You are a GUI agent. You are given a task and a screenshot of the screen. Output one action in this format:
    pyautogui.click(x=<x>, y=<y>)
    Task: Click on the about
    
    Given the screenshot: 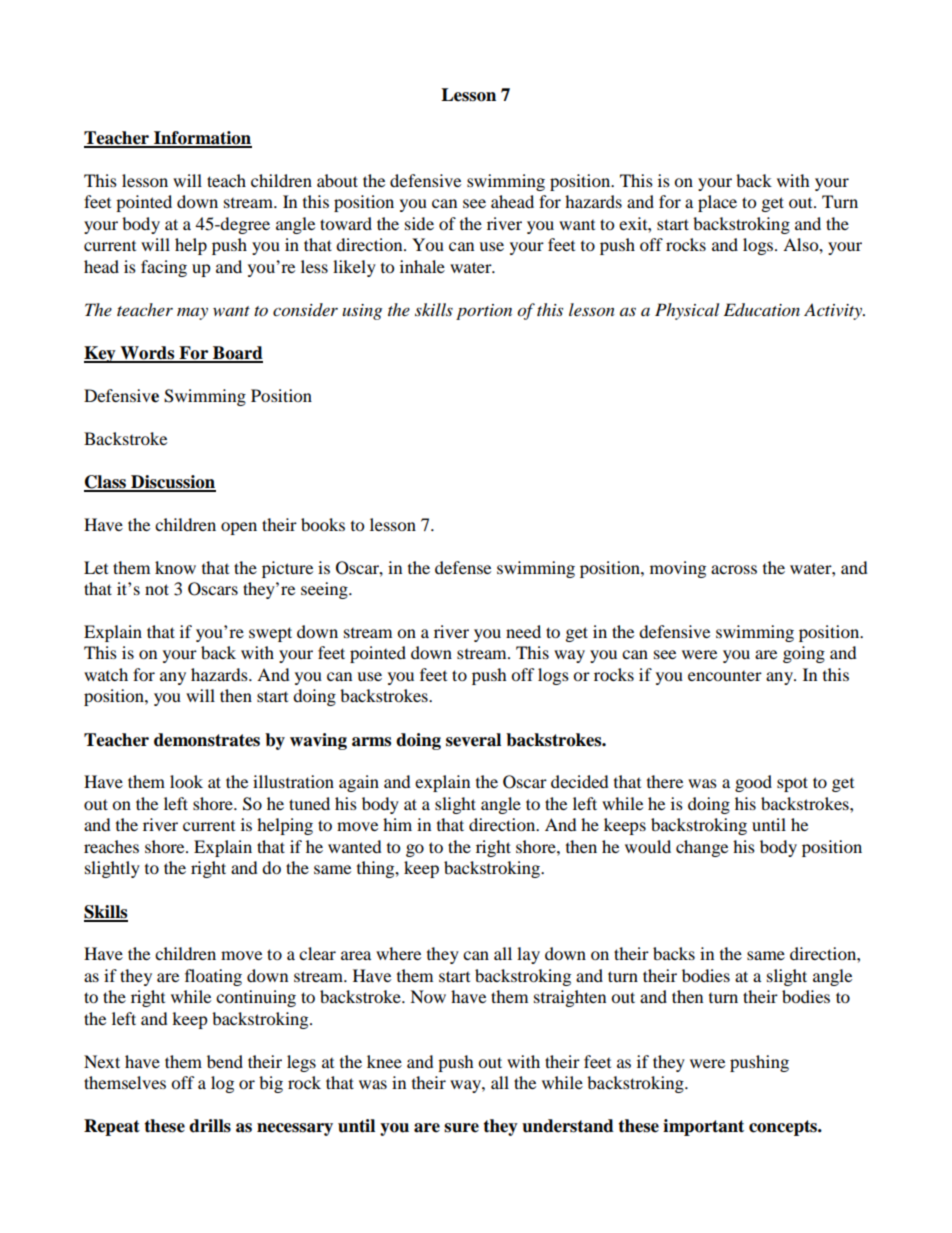 What is the action you would take?
    pyautogui.click(x=337, y=180)
